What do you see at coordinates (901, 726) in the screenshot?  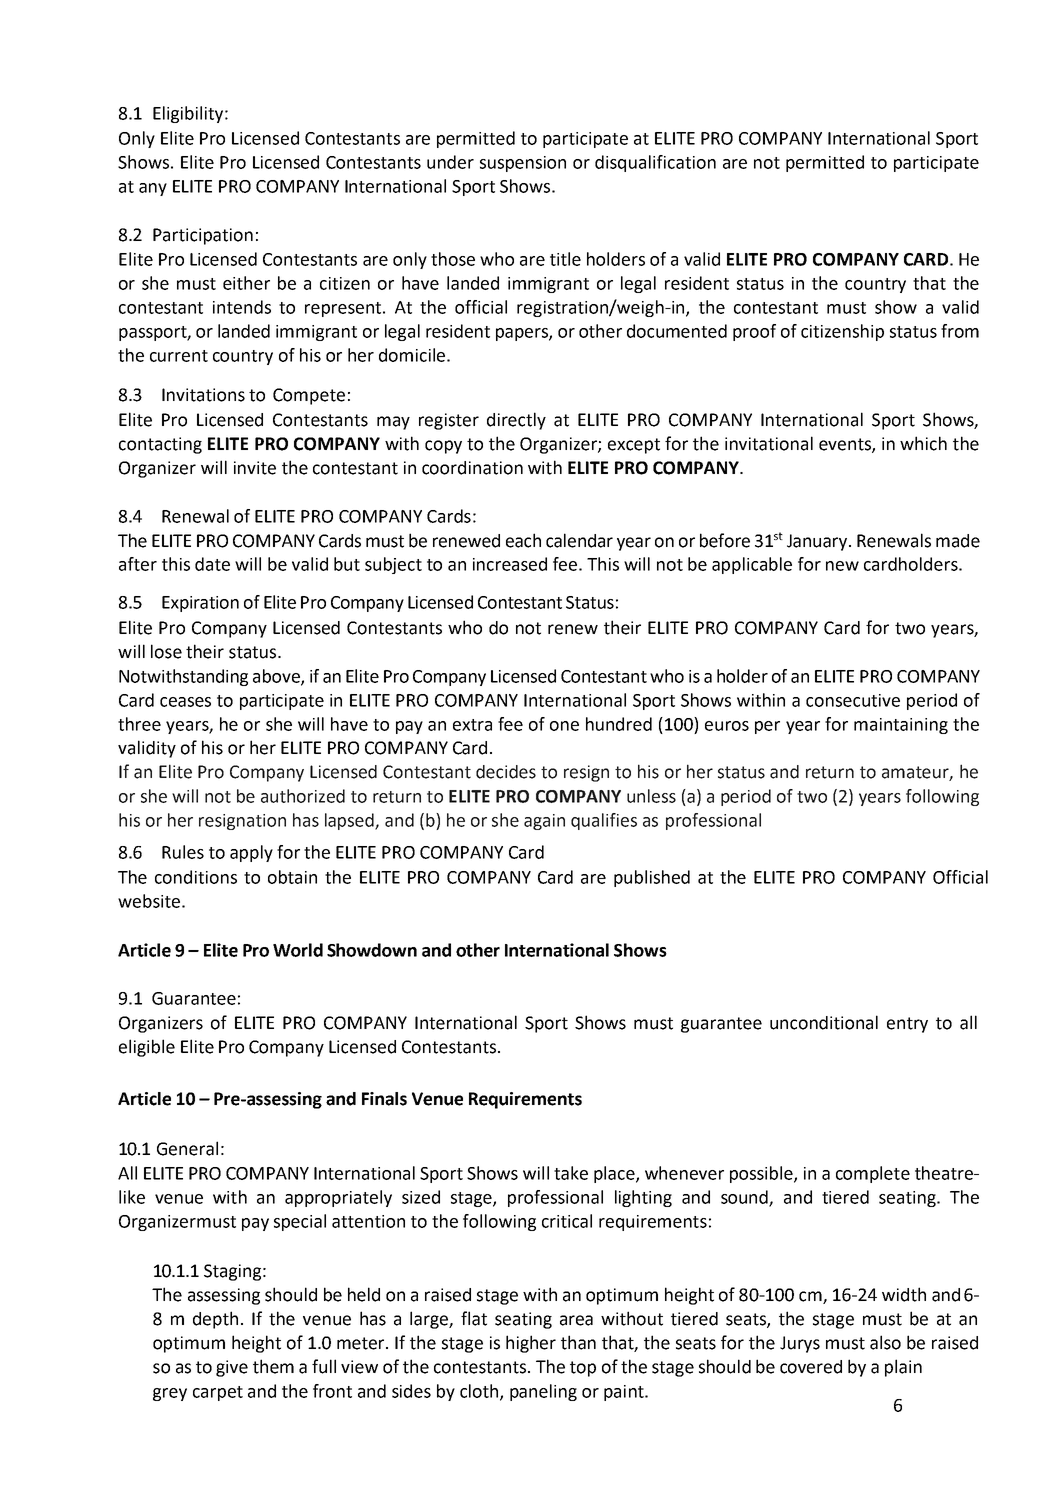 I see `maintaining` at bounding box center [901, 726].
